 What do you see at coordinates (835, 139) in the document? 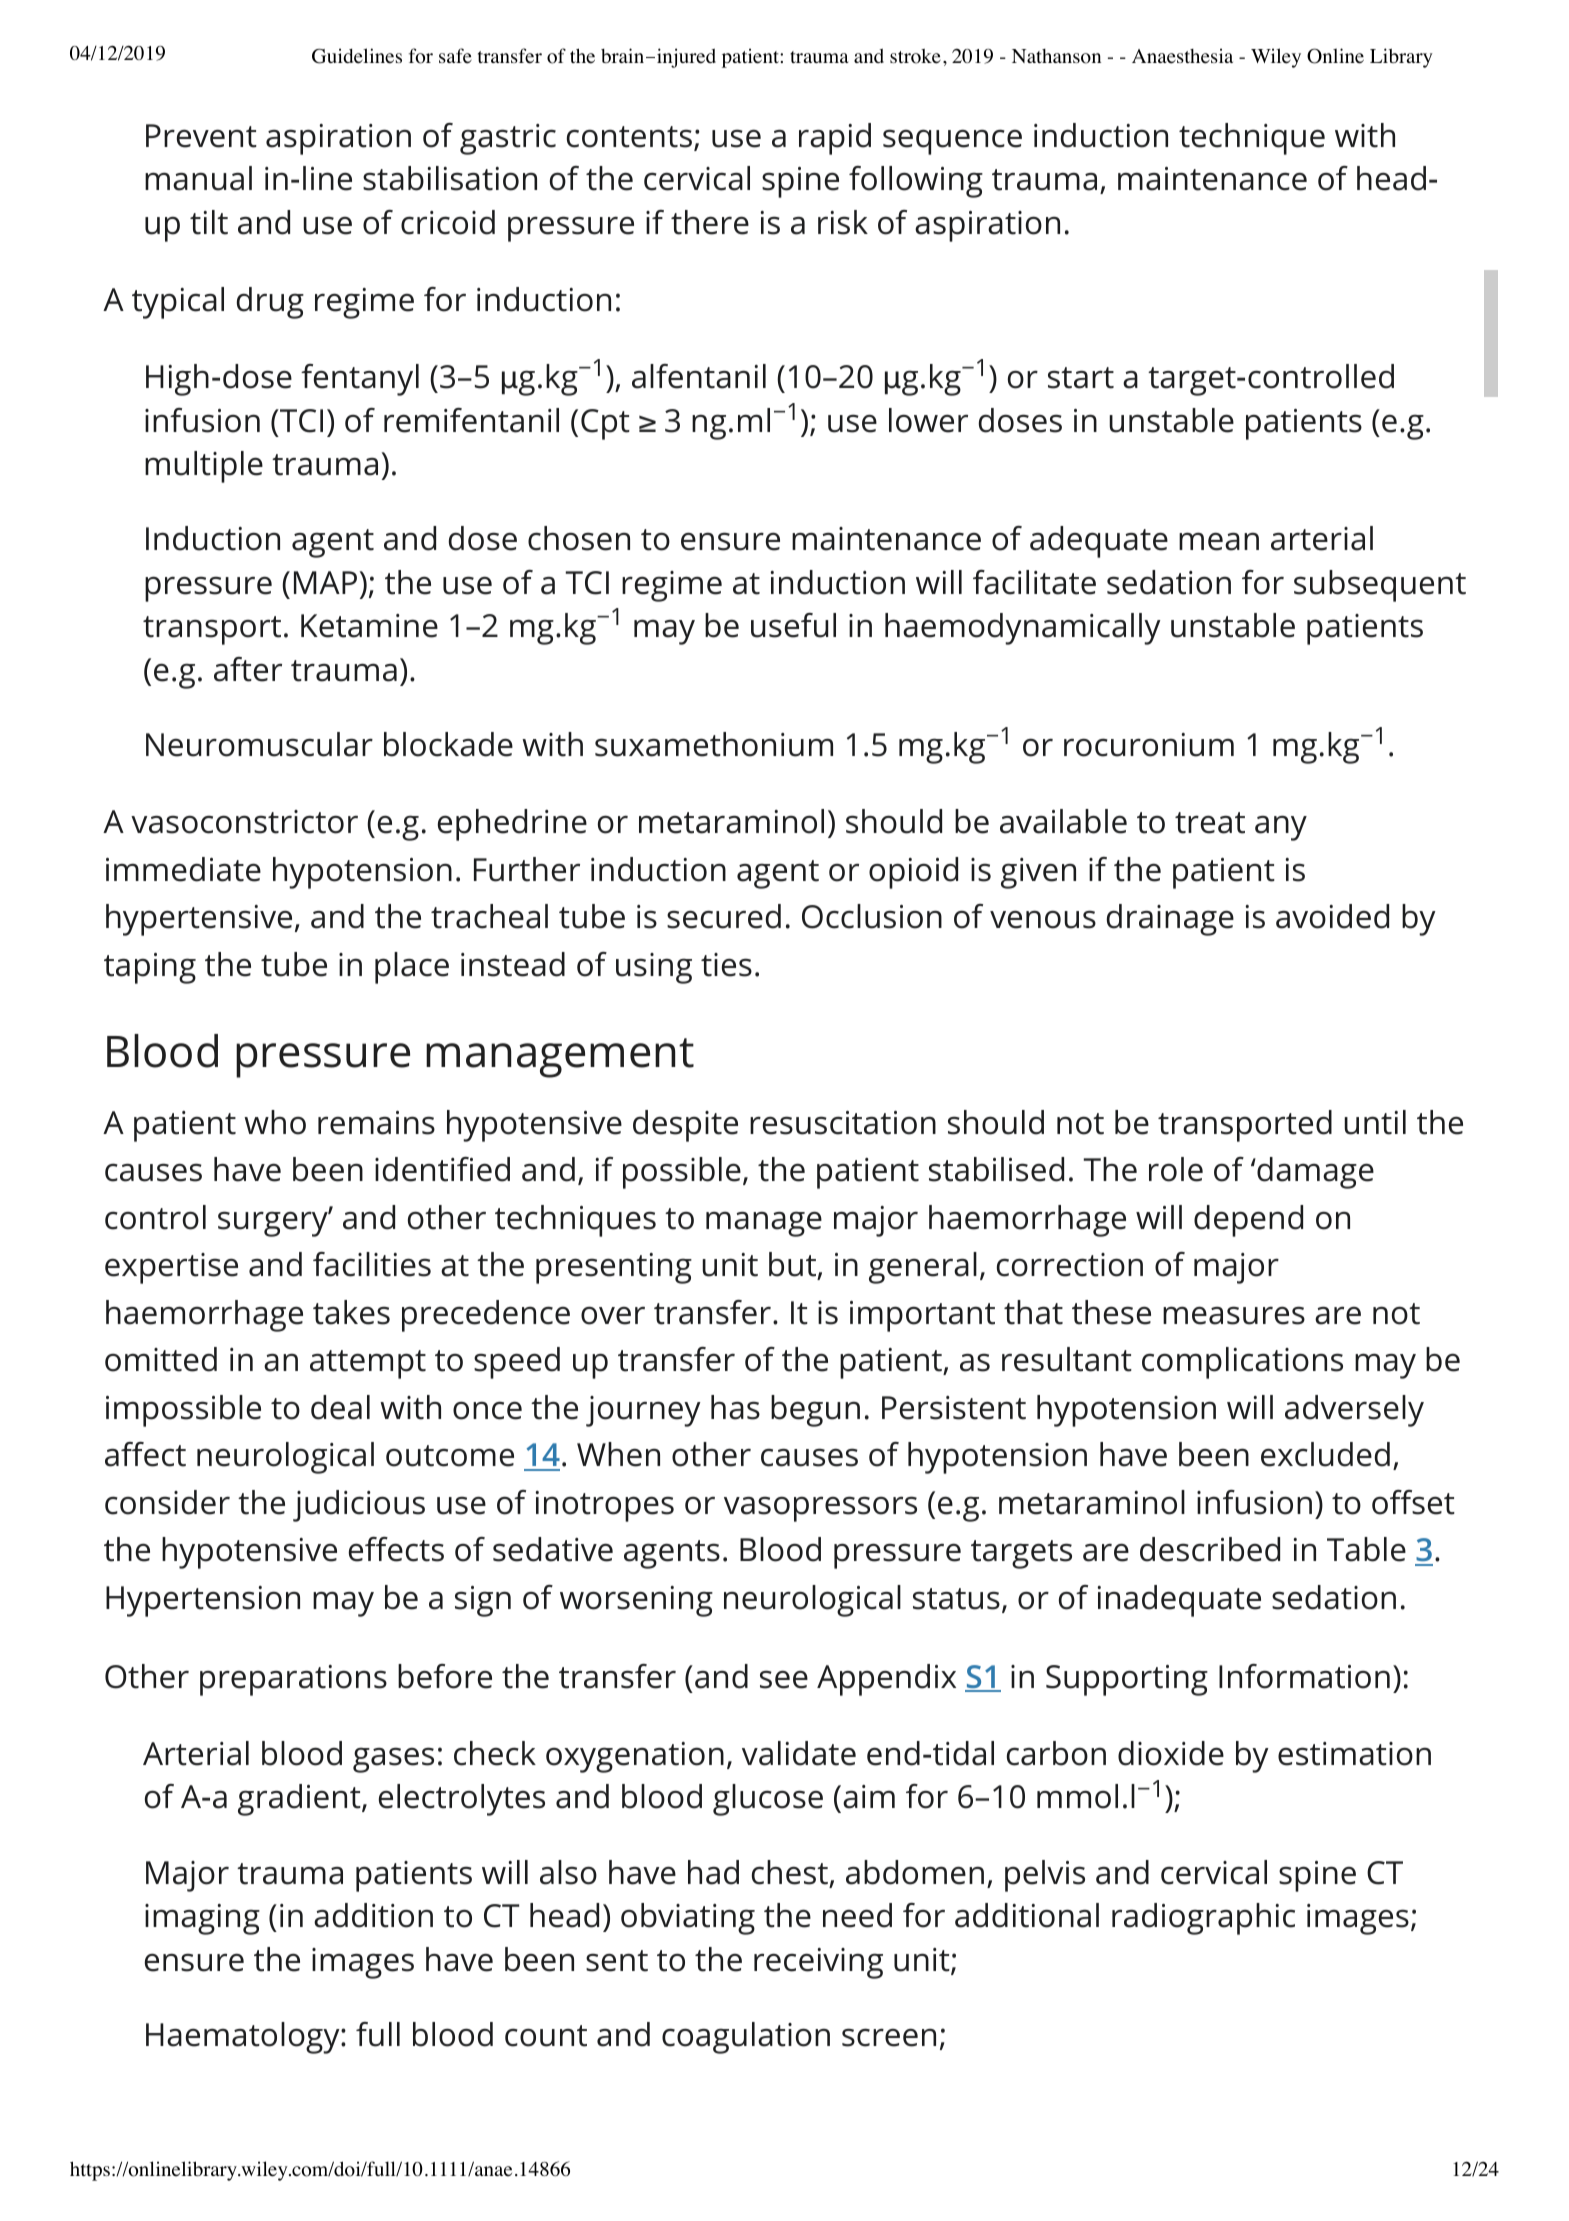
I see `rapid` at bounding box center [835, 139].
